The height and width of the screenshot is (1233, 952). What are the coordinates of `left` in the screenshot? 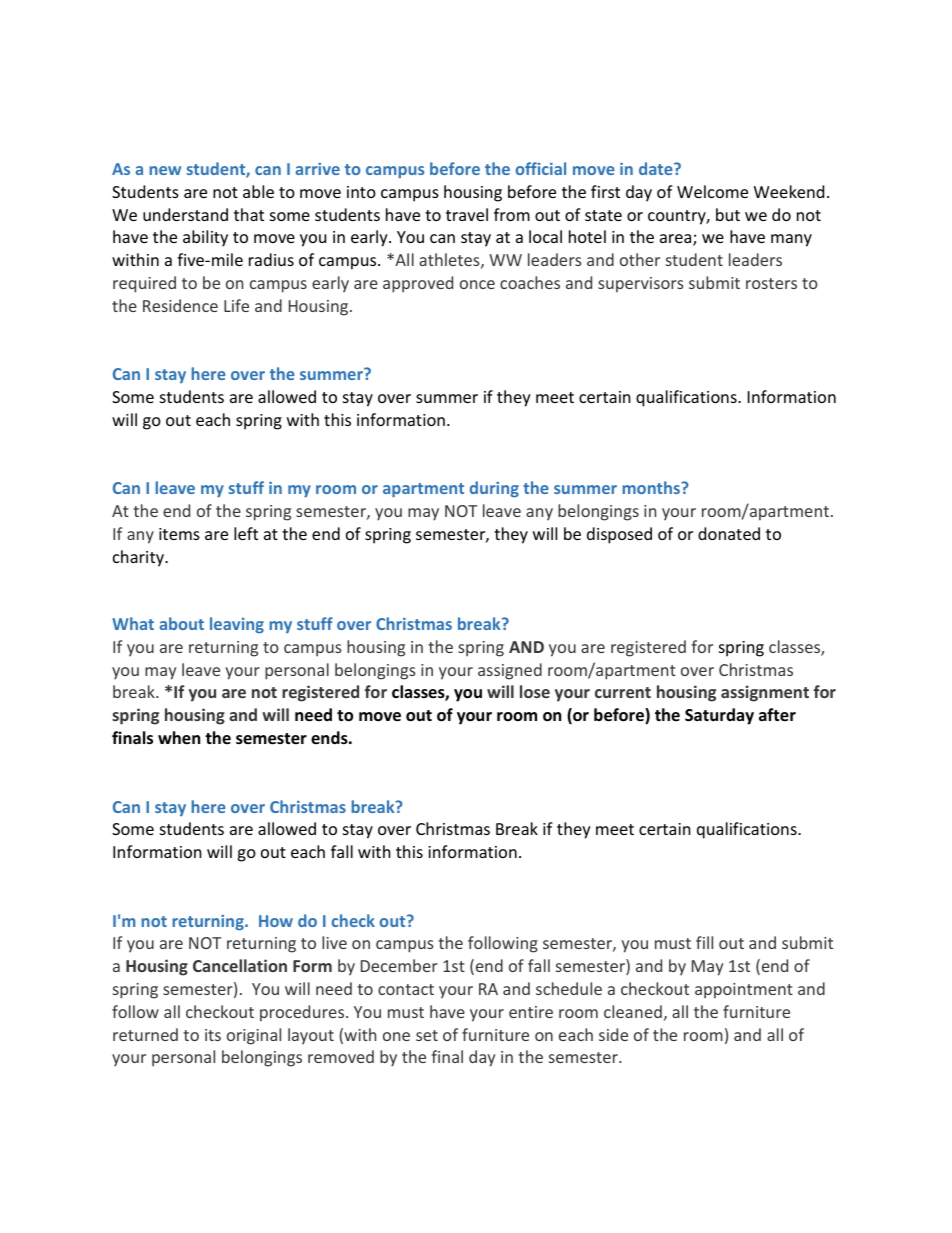 It's located at (246, 533).
